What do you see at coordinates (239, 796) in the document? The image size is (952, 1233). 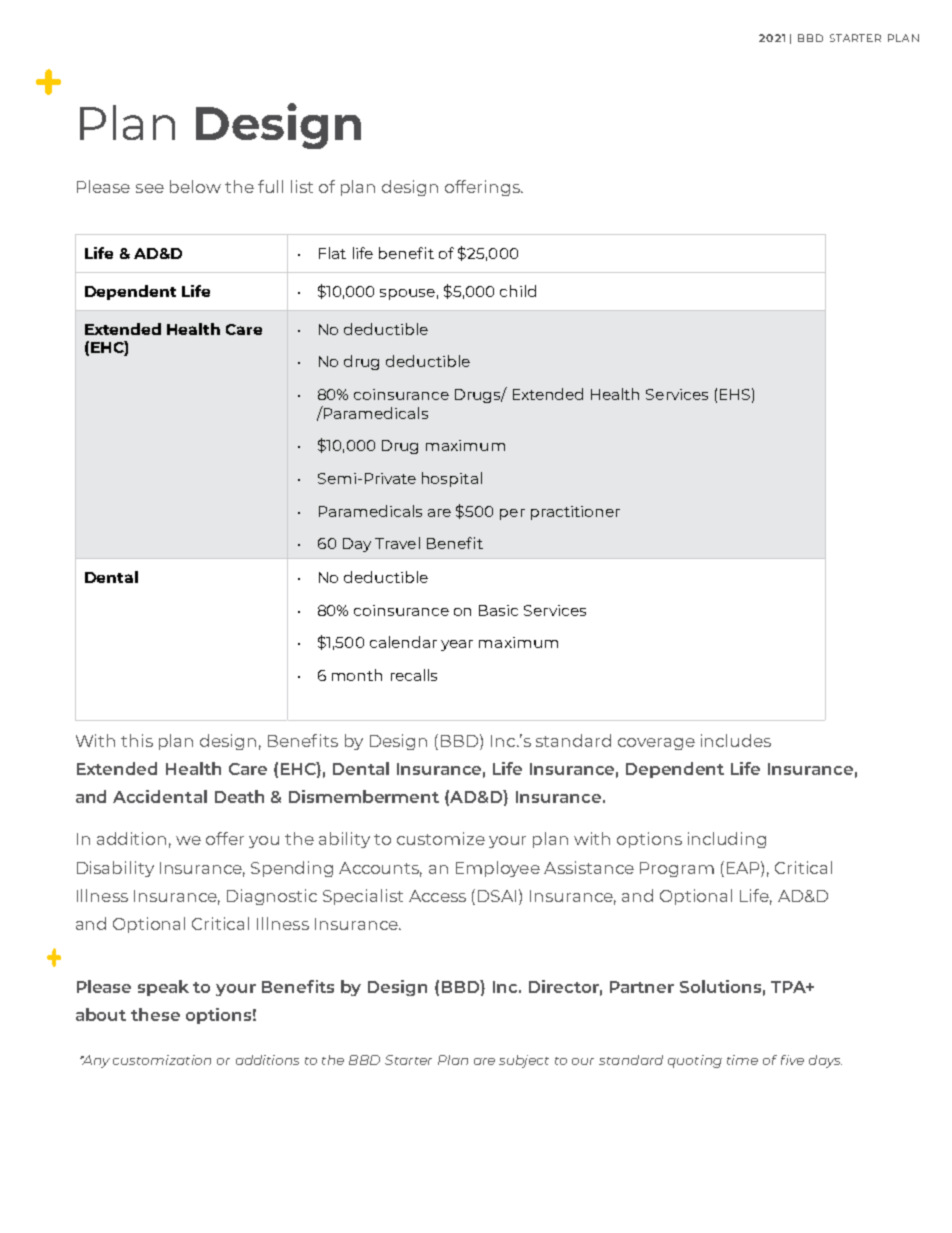 I see `Death` at bounding box center [239, 796].
